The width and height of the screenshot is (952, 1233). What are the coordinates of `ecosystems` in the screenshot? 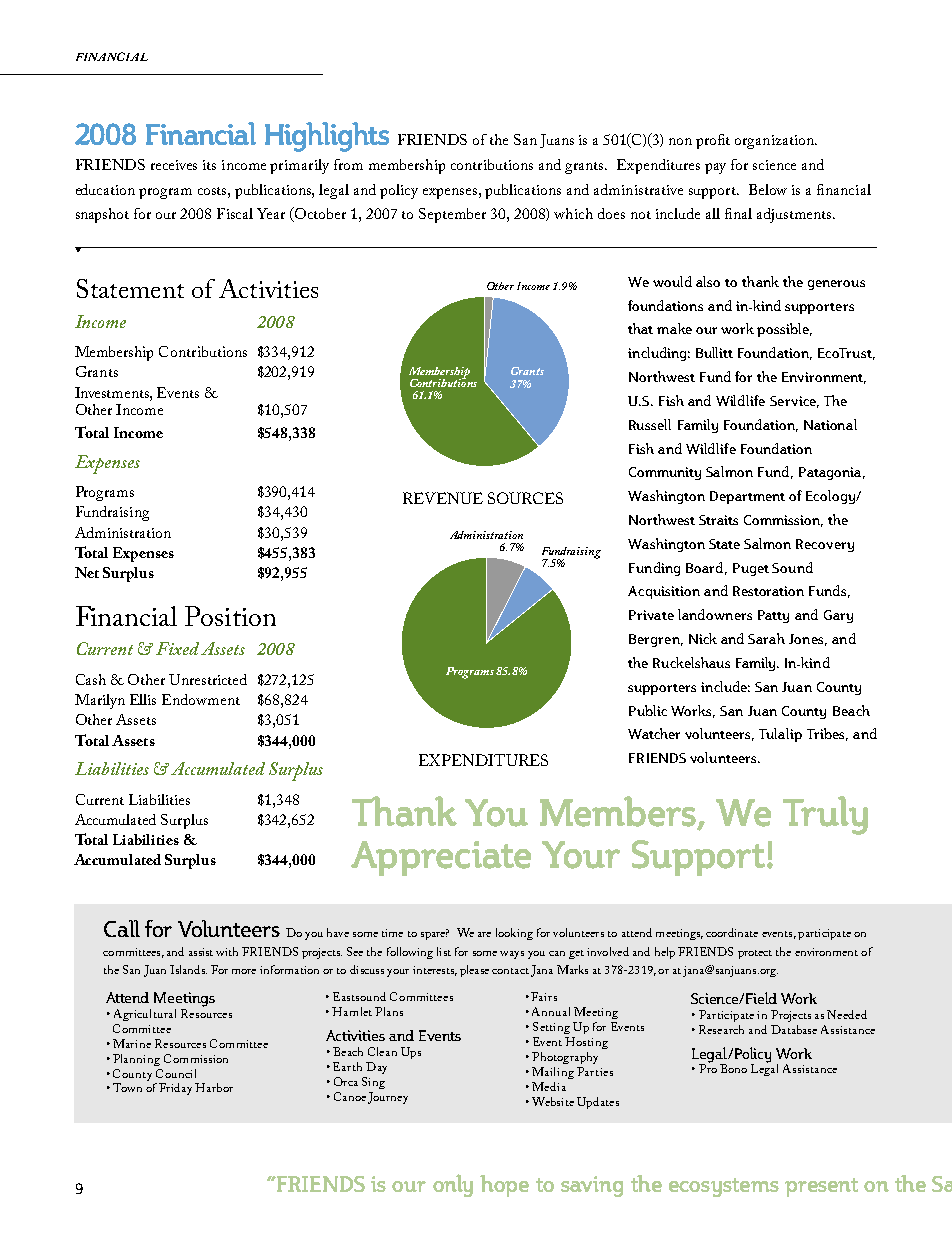 It's located at (724, 1187).
